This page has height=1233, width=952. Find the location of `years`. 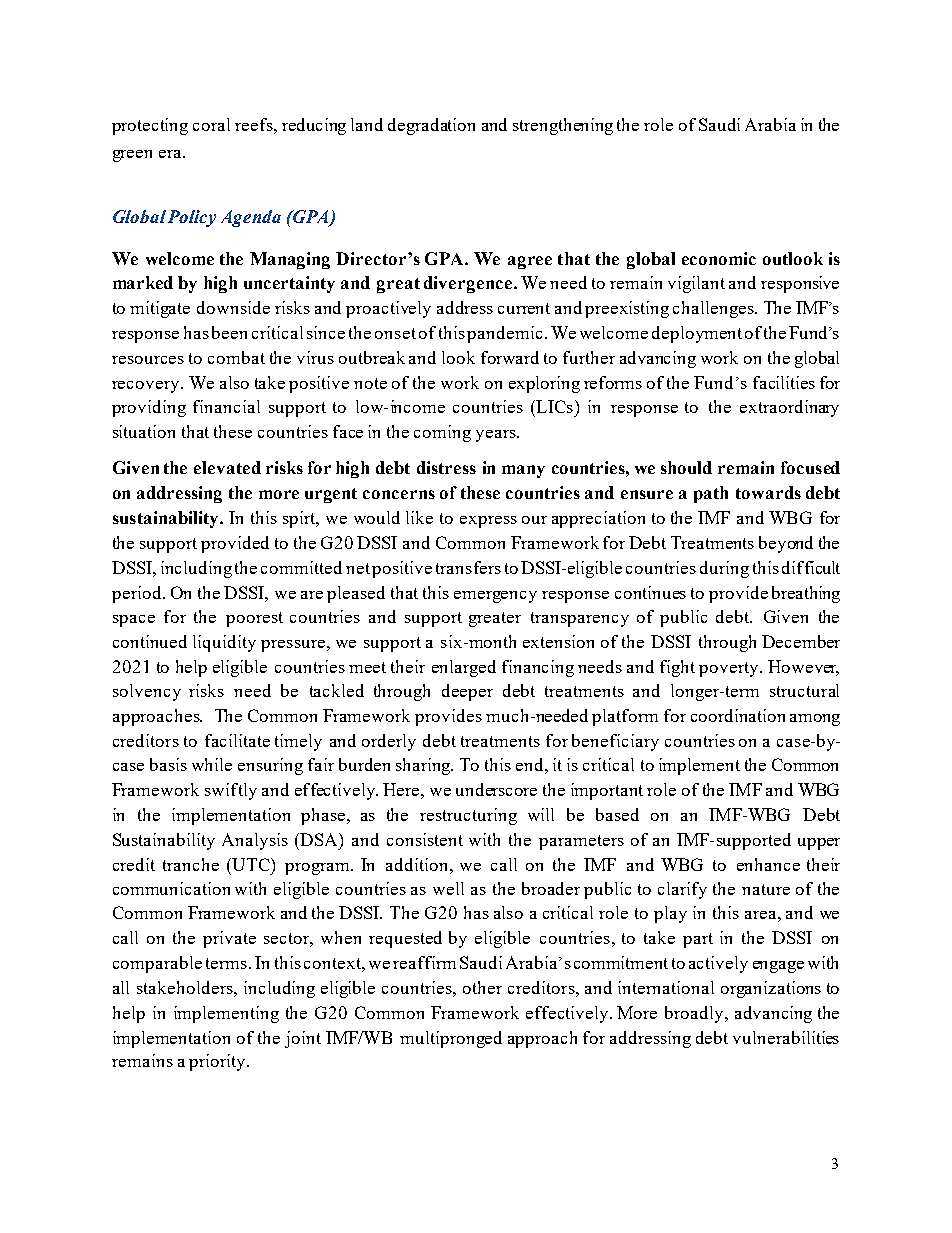

years is located at coordinates (497, 436).
